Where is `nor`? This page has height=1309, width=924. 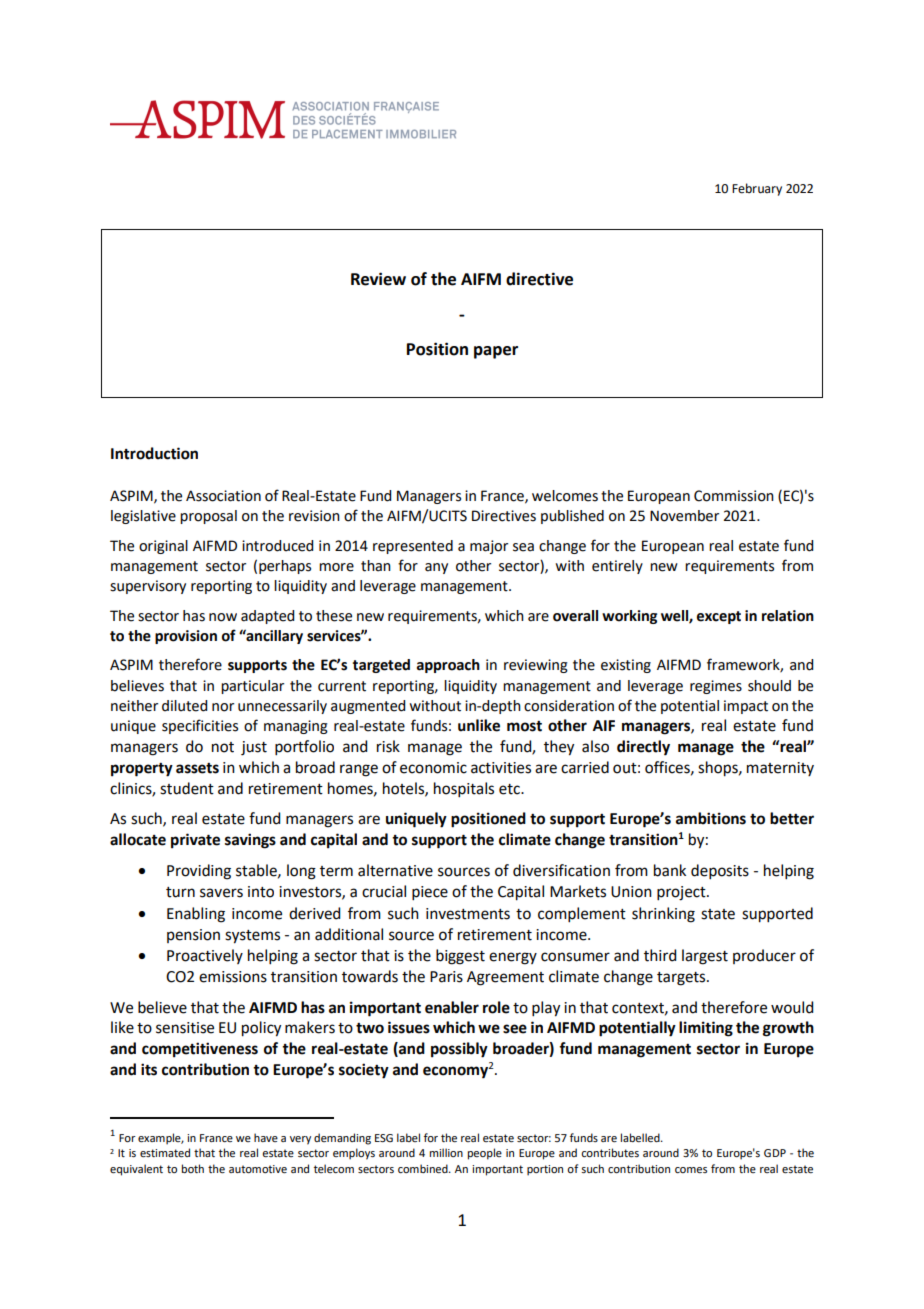
nor is located at coordinates (223, 707).
